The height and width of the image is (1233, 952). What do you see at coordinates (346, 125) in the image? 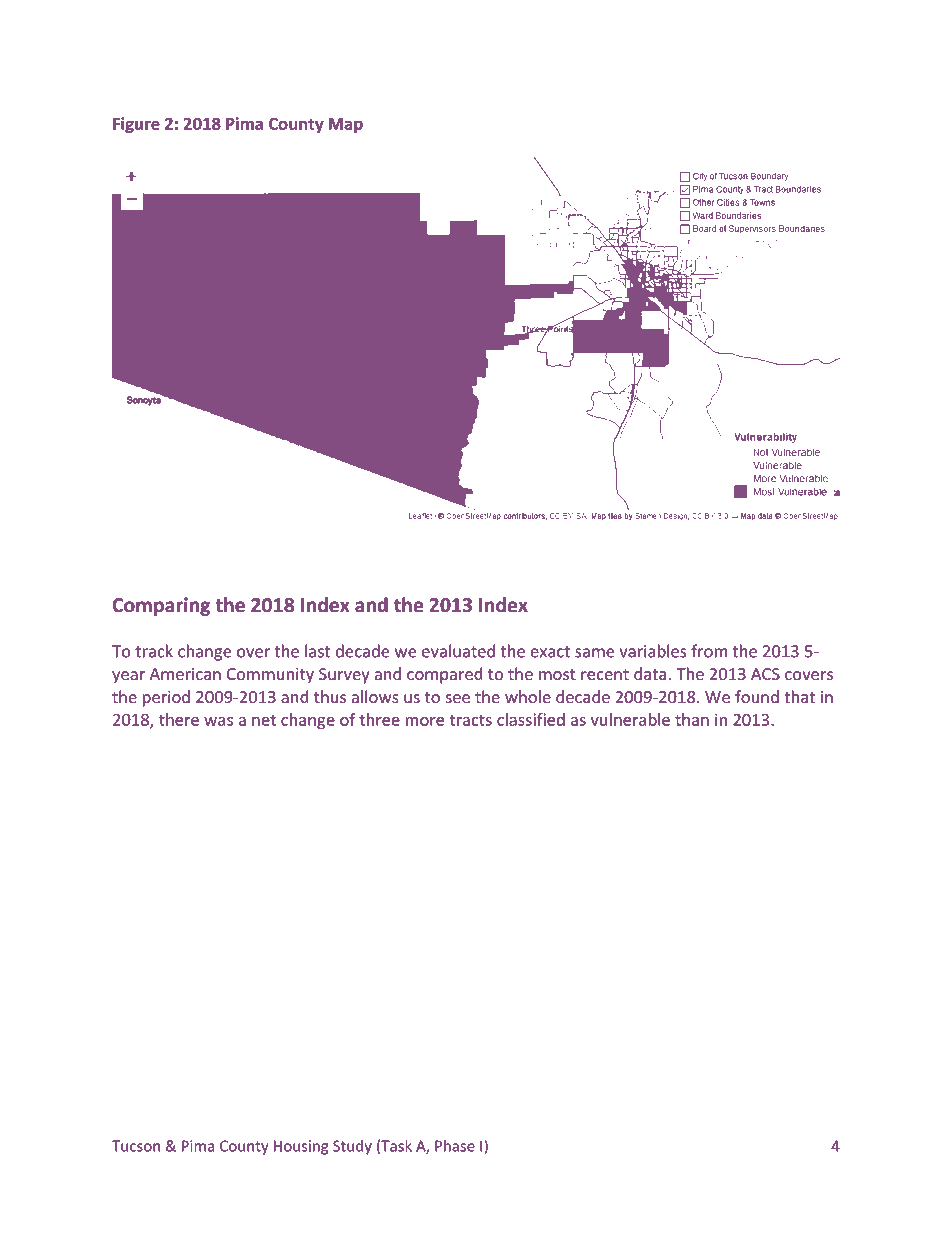
I see `Map` at bounding box center [346, 125].
